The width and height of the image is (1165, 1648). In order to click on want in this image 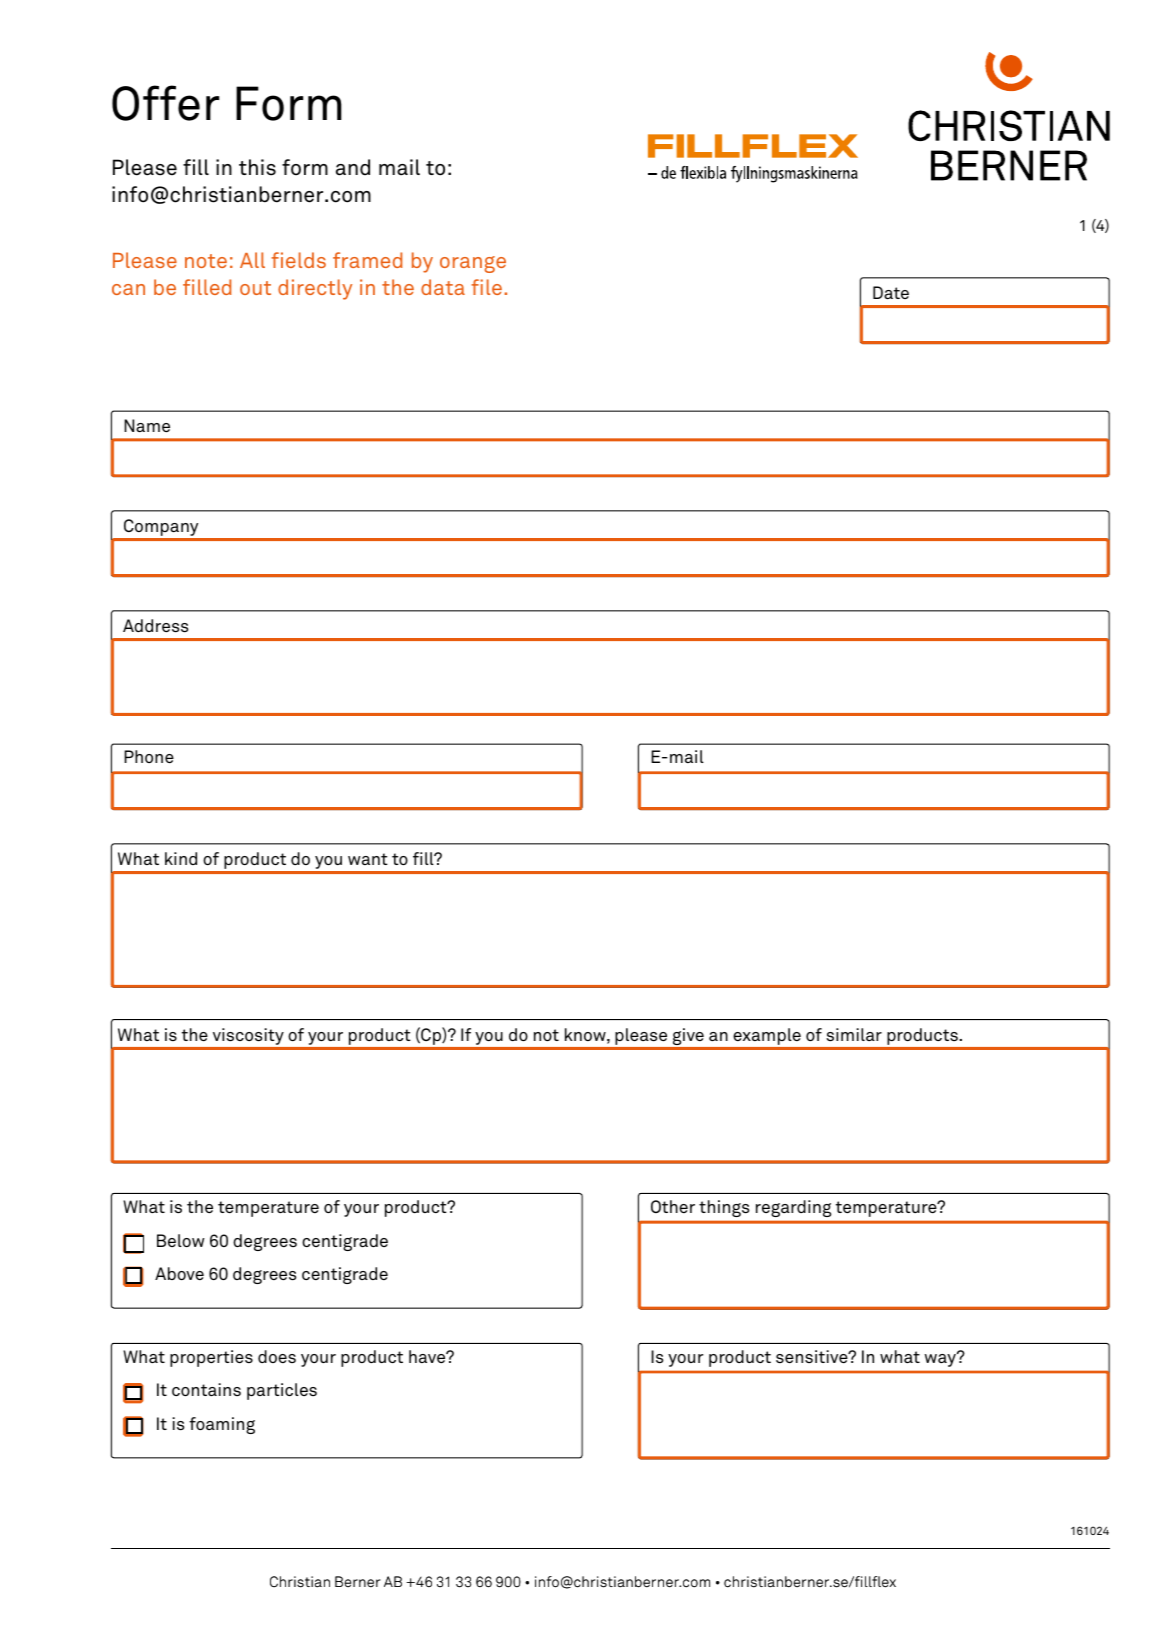, I will do `click(368, 859)`.
